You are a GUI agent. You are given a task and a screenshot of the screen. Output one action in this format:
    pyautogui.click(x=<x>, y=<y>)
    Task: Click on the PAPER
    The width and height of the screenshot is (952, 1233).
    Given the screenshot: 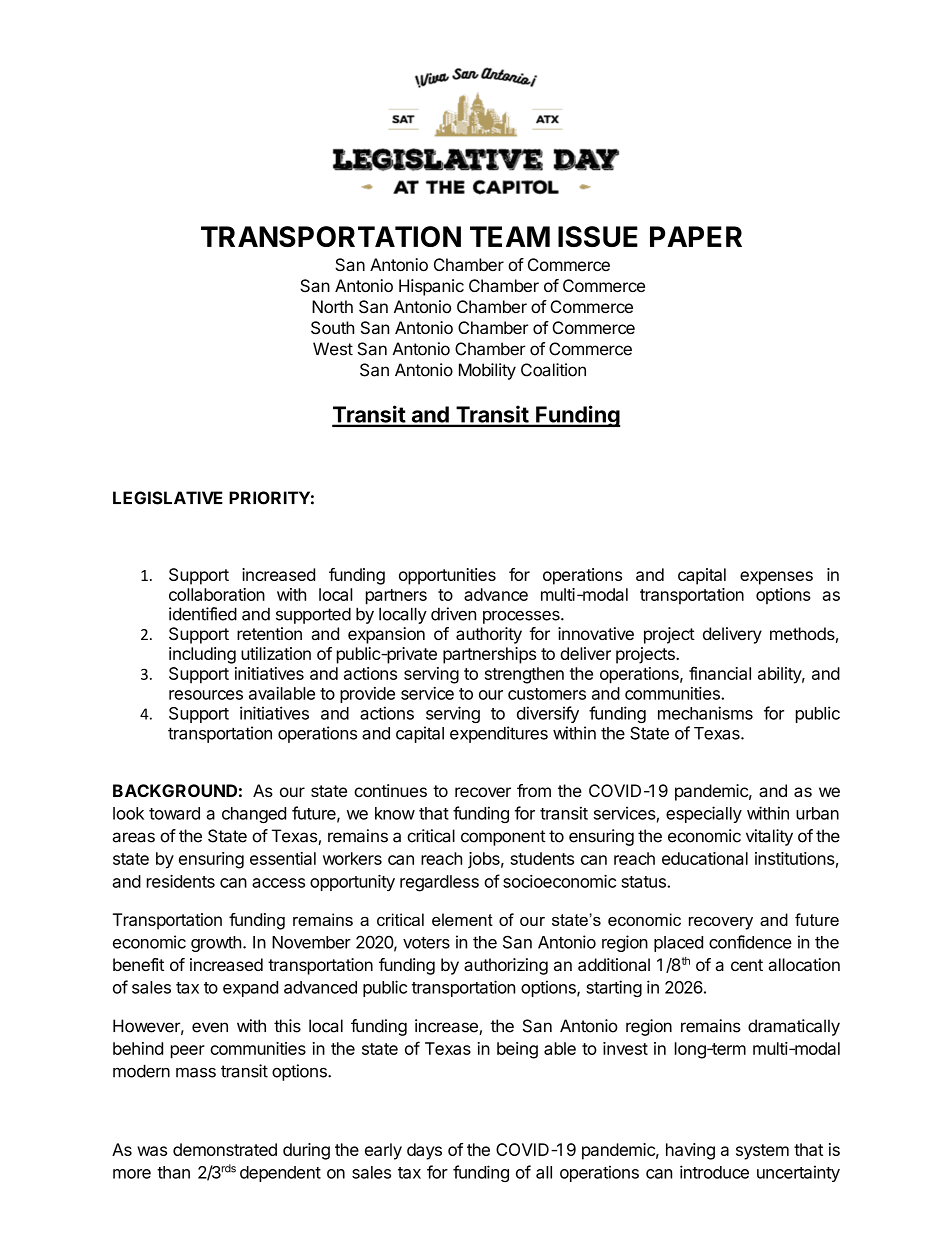 What is the action you would take?
    pyautogui.click(x=696, y=236)
